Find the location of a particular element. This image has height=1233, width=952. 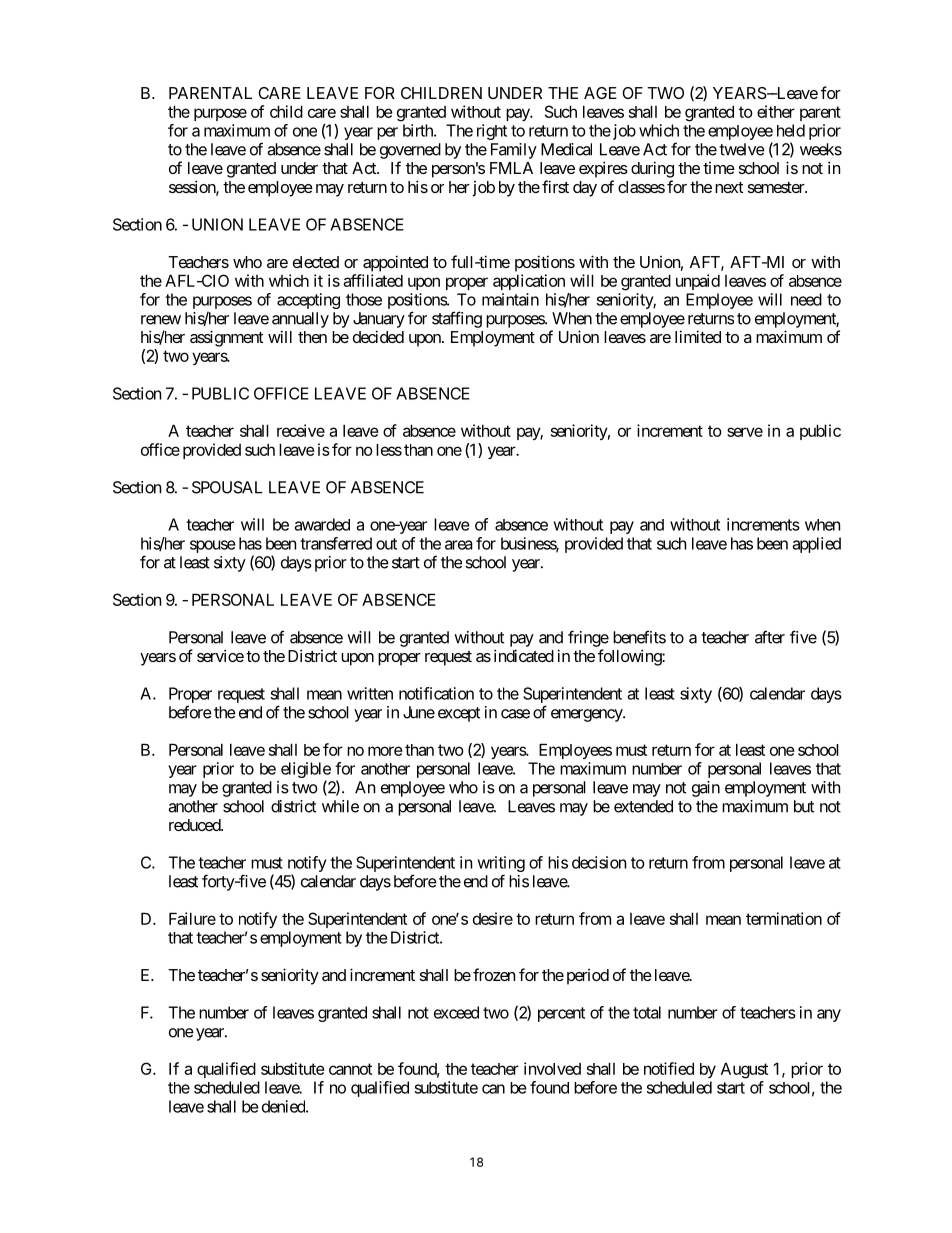

limited is located at coordinates (698, 336).
